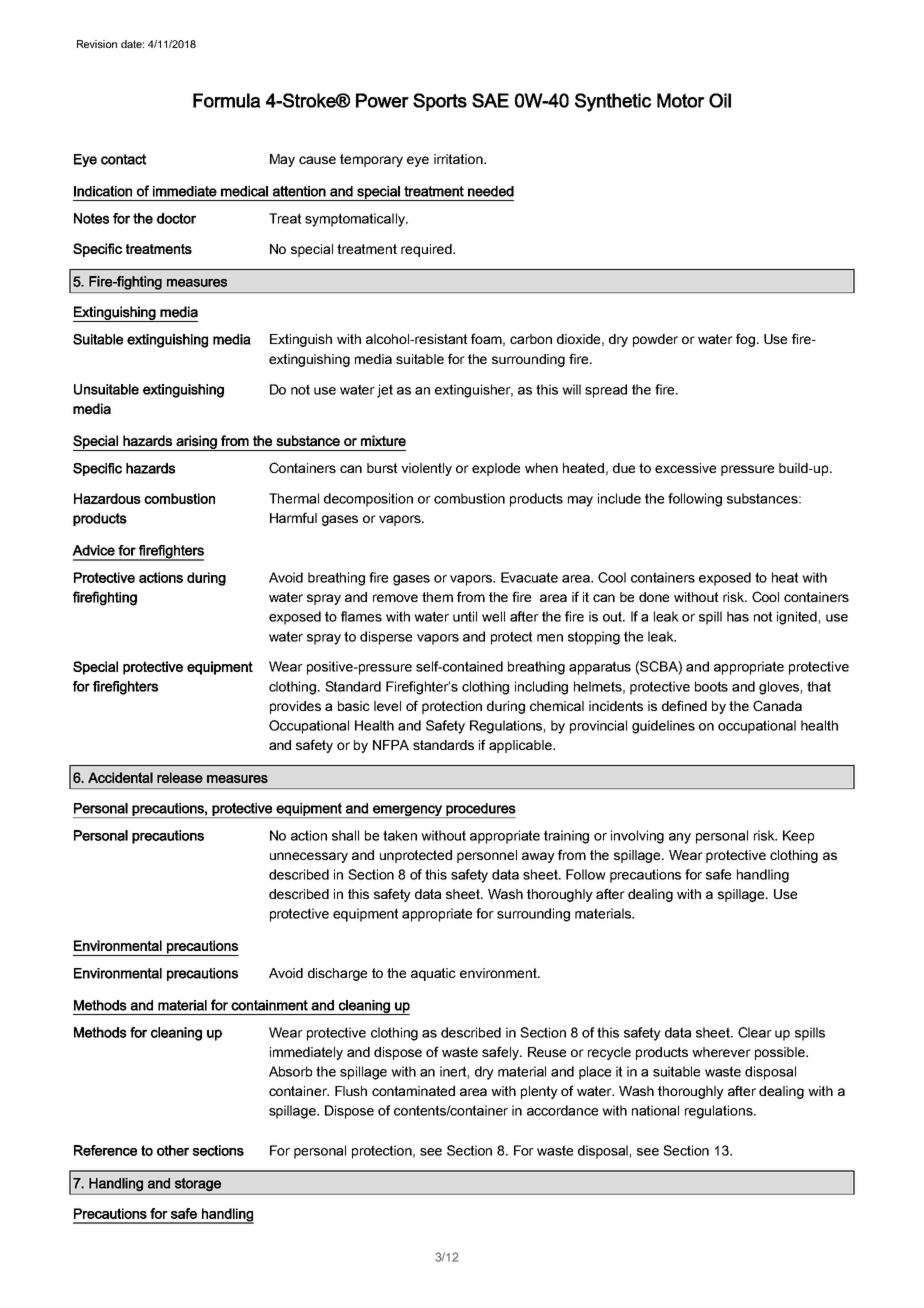  I want to click on Oil, so click(720, 100).
